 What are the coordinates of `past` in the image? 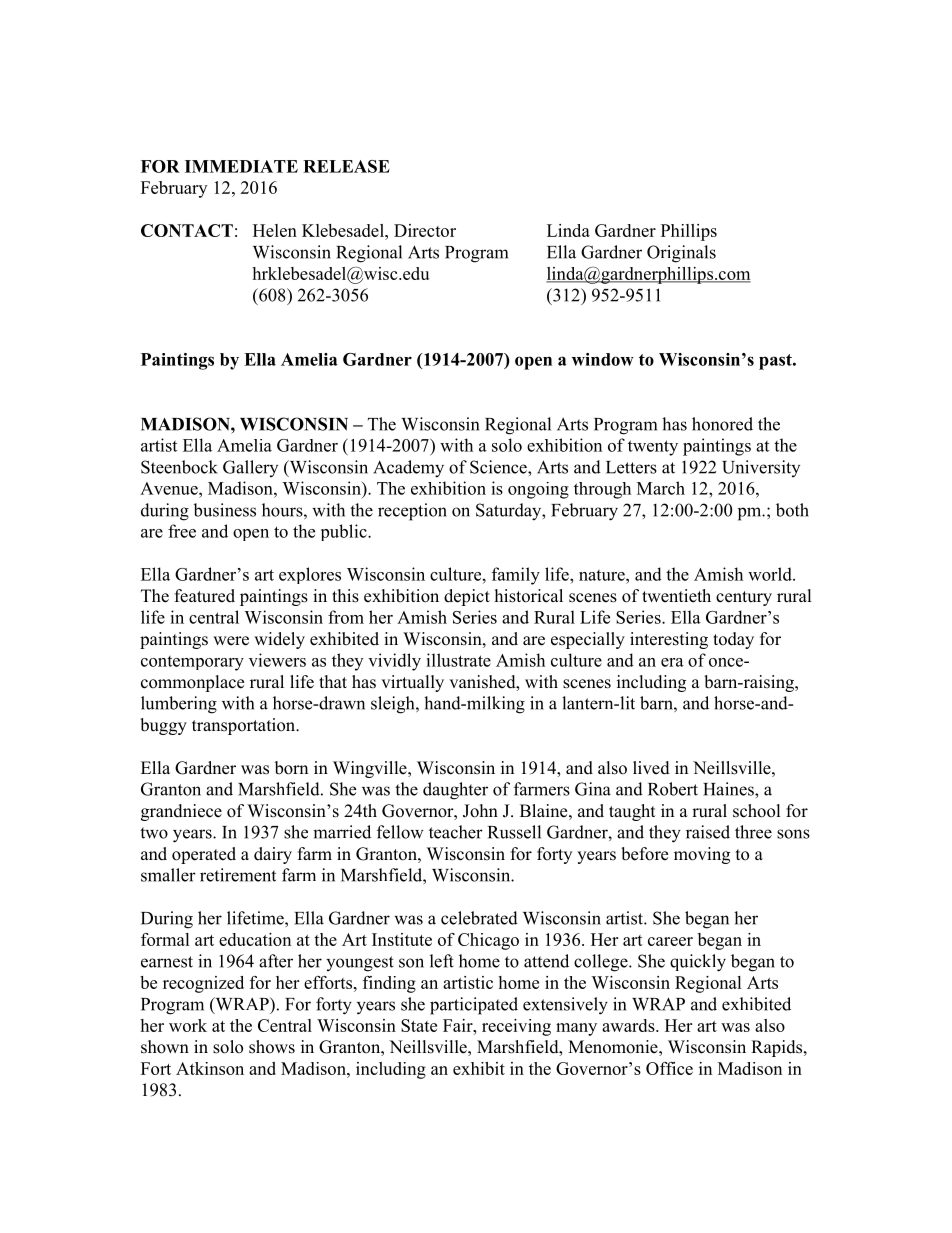 It's located at (776, 362).
